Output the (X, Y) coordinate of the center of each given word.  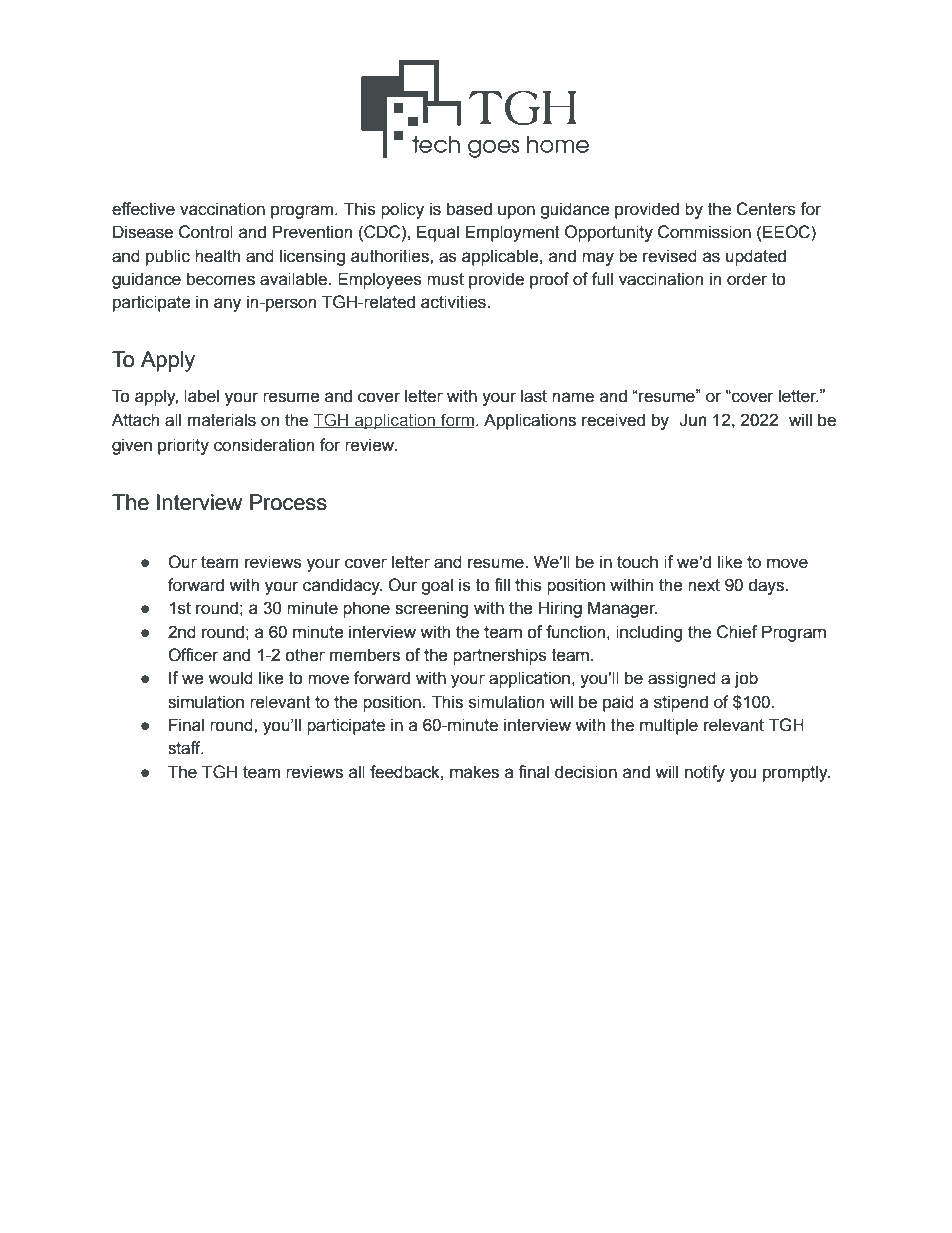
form (458, 421)
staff (185, 748)
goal (437, 586)
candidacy (342, 586)
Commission (704, 232)
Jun (692, 420)
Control (206, 232)
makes (474, 772)
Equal (438, 233)
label (201, 396)
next (704, 585)
